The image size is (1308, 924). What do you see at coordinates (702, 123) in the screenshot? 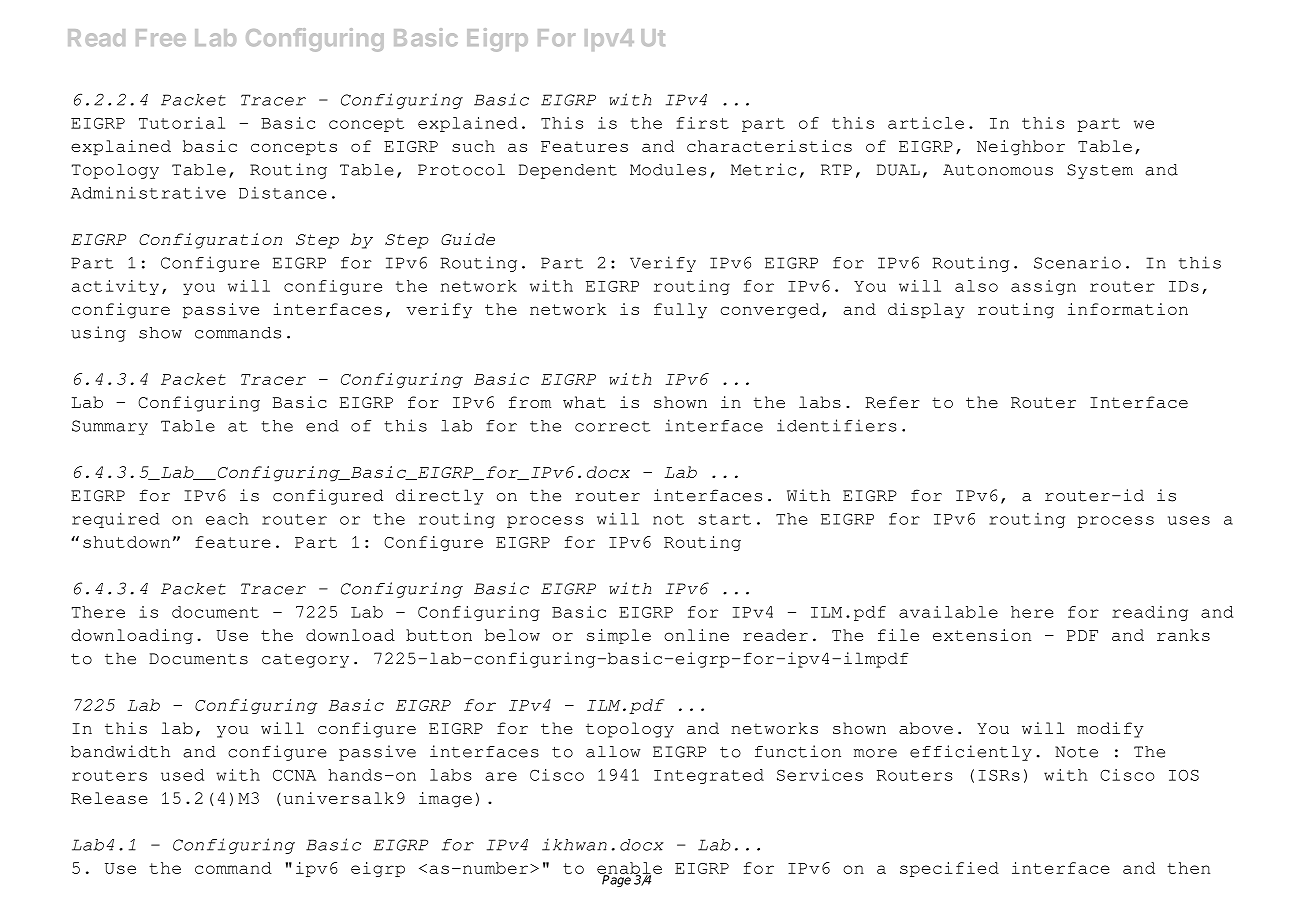
I see `first` at bounding box center [702, 123].
